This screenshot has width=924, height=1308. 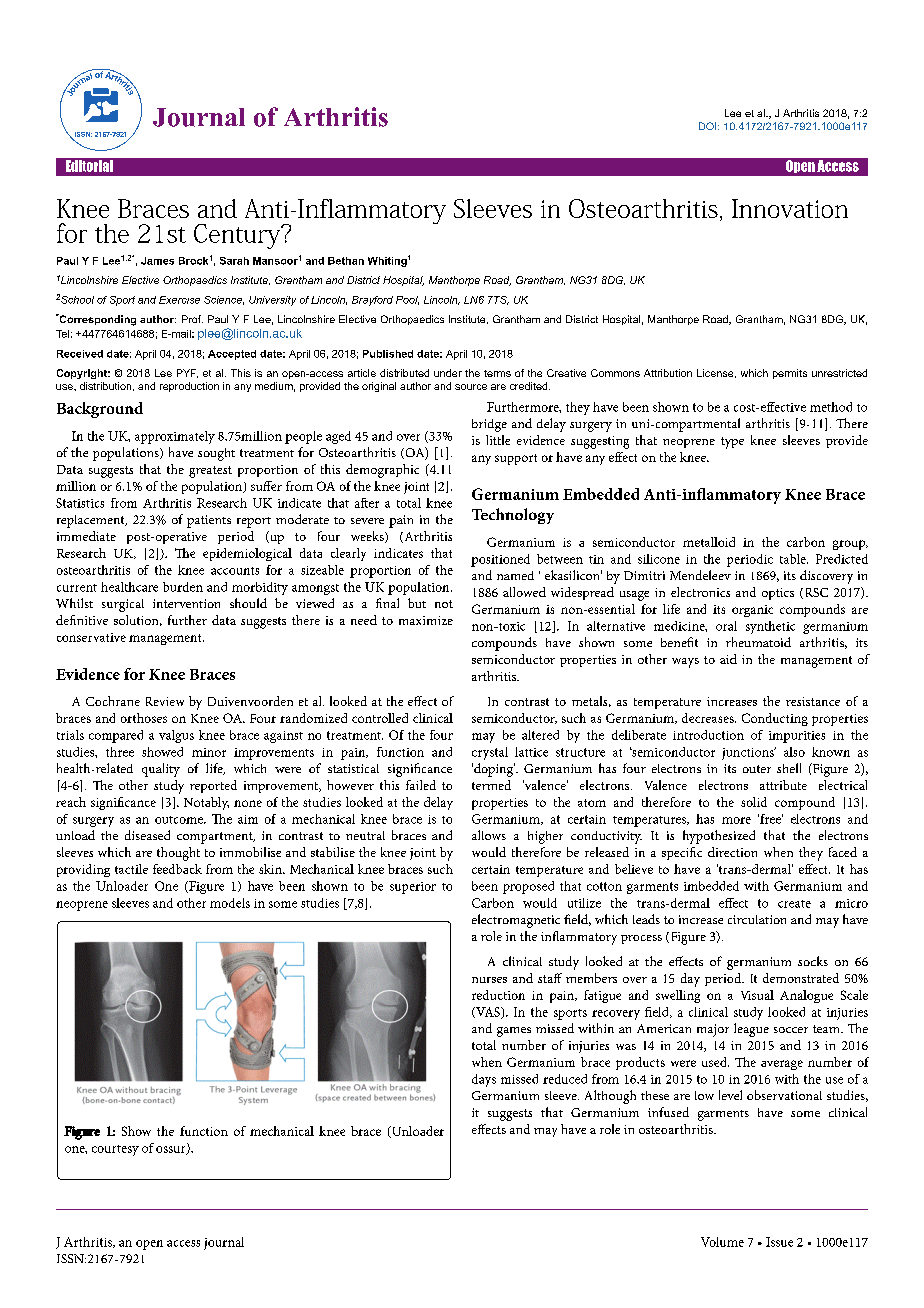 What do you see at coordinates (426, 620) in the screenshot?
I see `maximize` at bounding box center [426, 620].
